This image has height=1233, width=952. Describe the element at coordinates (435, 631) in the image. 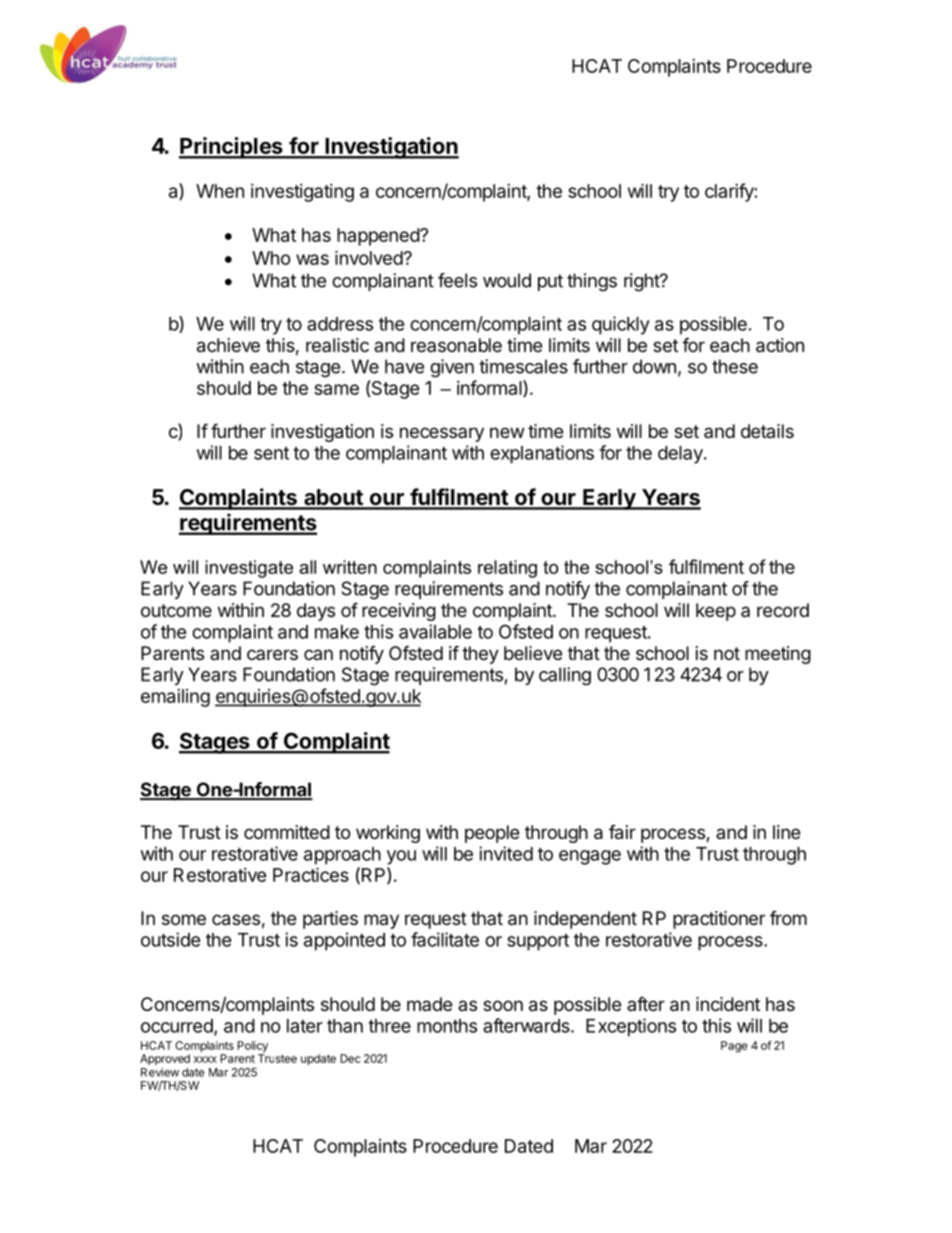

I see `available` at that location.
